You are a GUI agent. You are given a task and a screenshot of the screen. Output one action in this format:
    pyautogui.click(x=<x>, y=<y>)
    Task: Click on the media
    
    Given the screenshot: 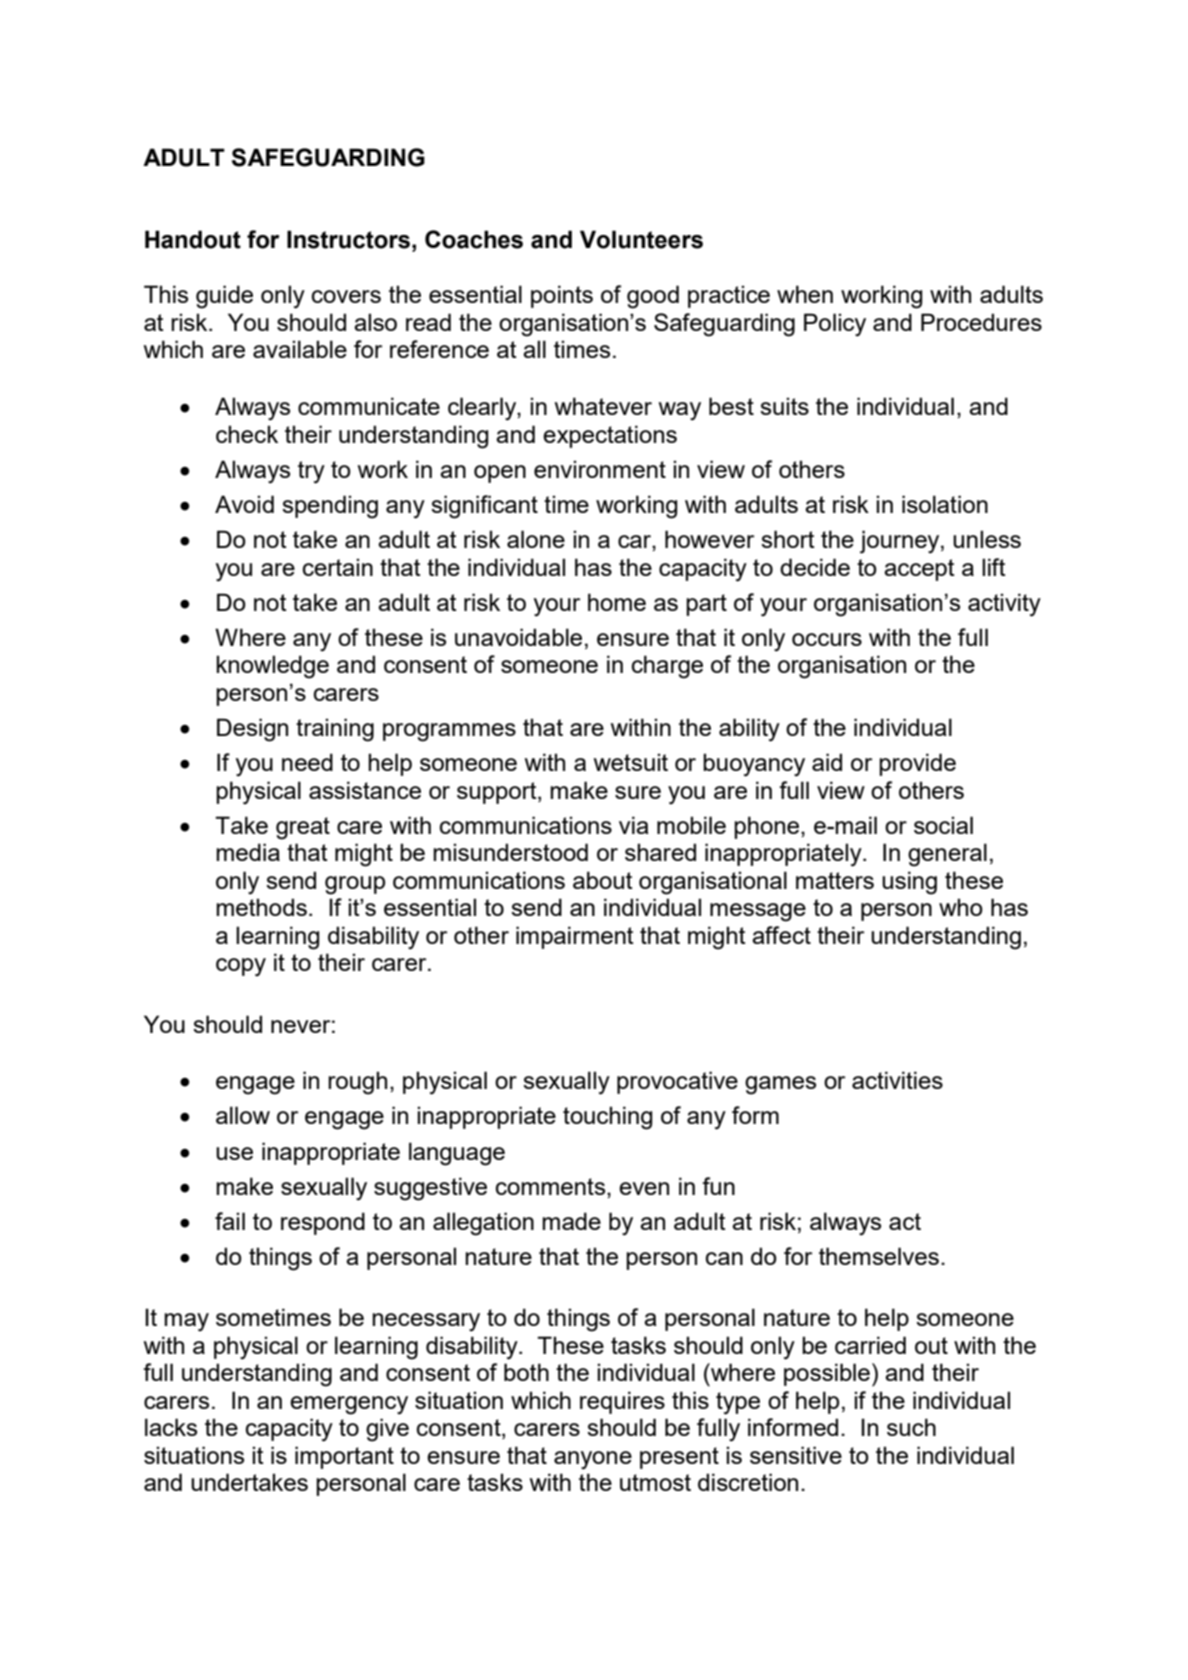 What is the action you would take?
    pyautogui.click(x=248, y=852)
